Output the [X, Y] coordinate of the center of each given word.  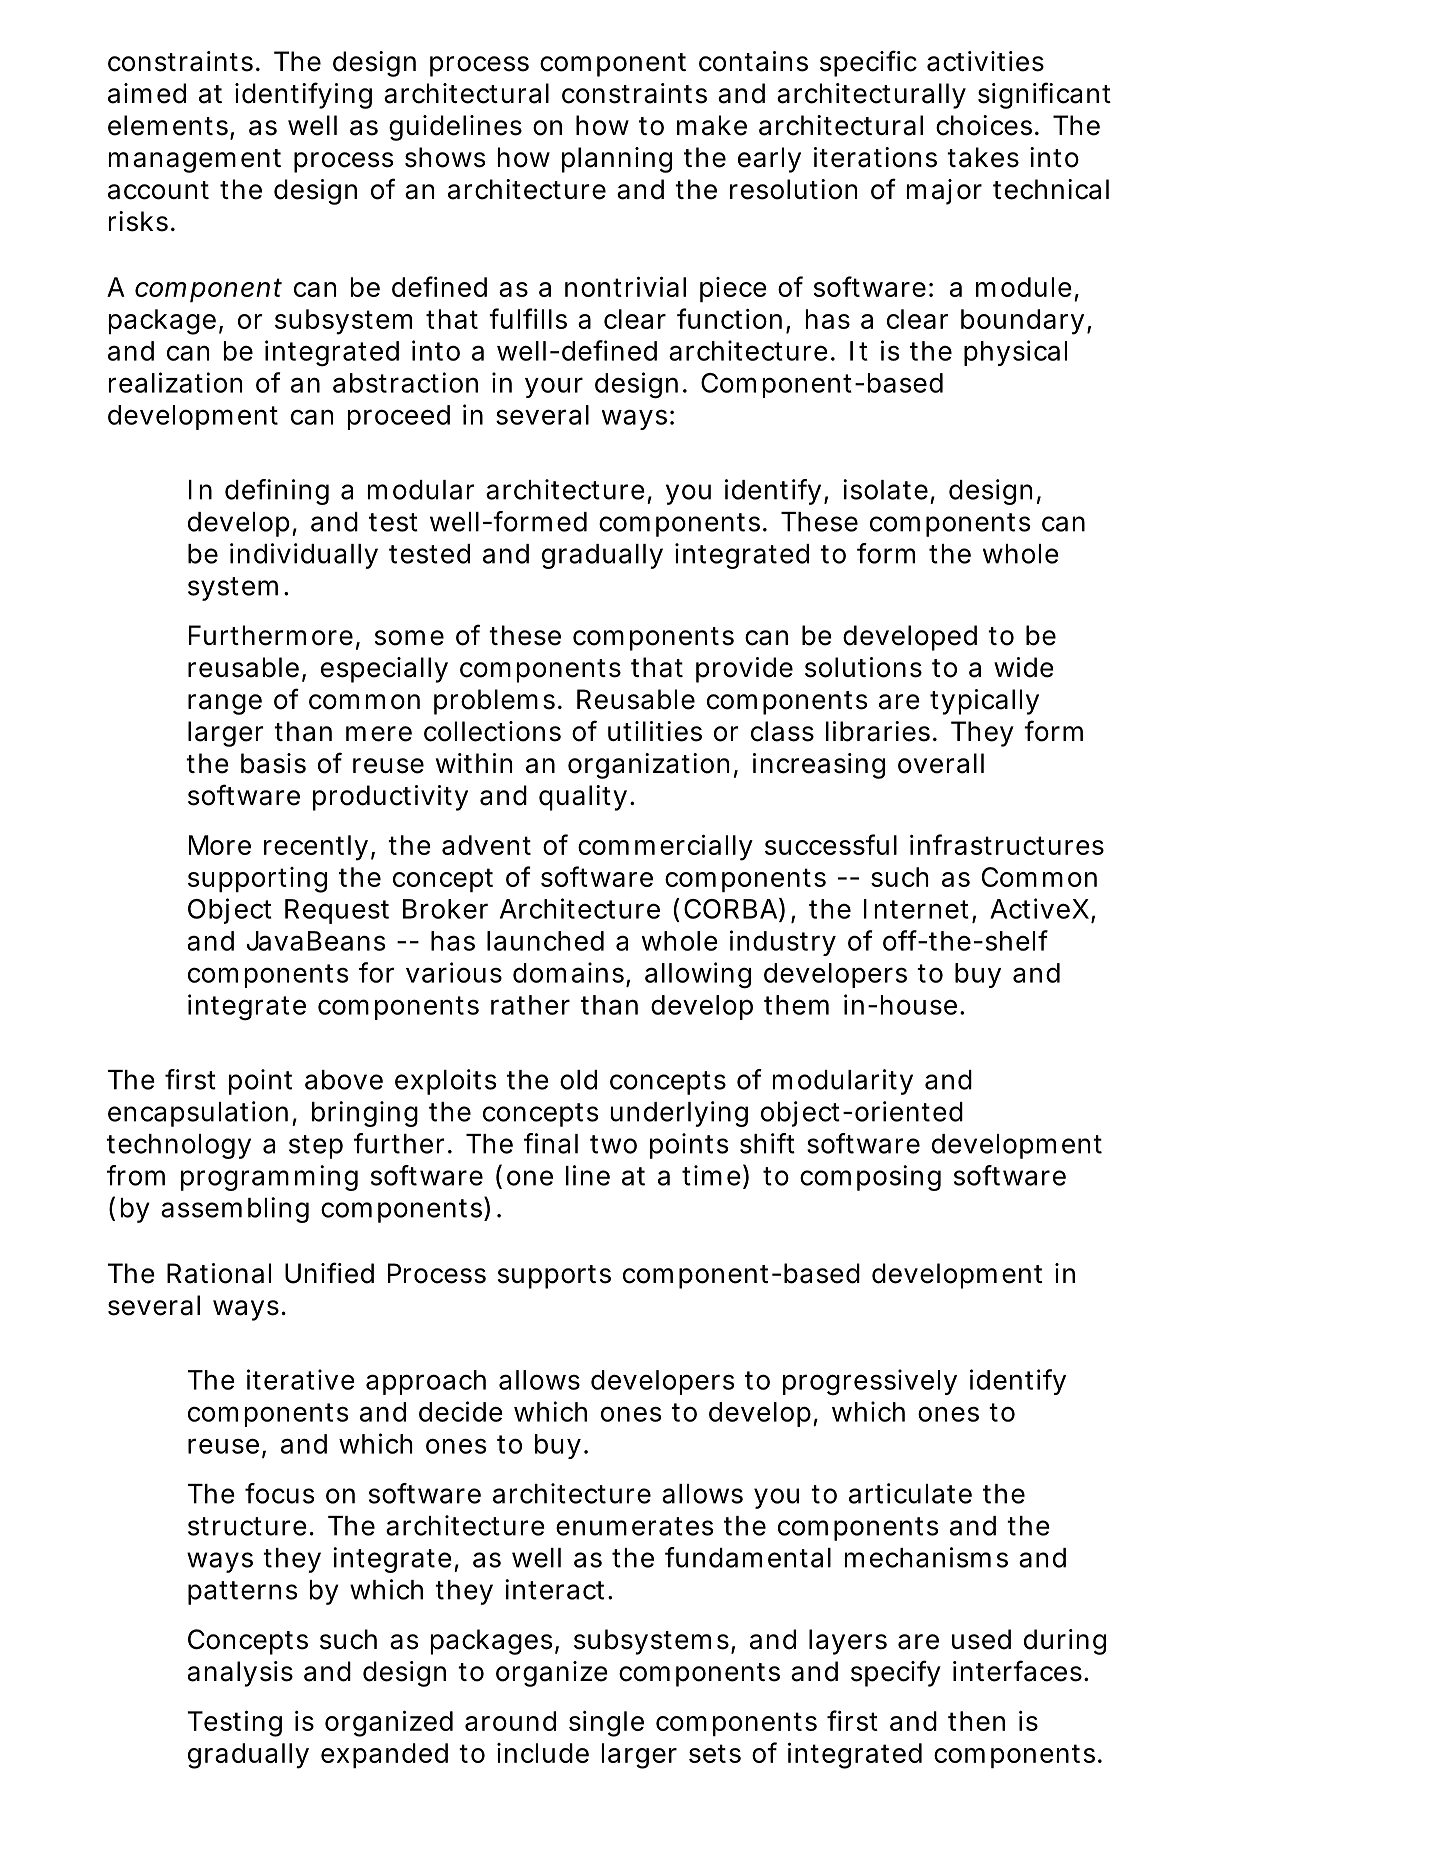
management [195, 161]
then [976, 1721]
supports [554, 1277]
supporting [257, 880]
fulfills [528, 318]
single [606, 1724]
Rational [219, 1273]
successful [831, 844]
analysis [240, 1674]
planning [617, 160]
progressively [870, 1382]
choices [986, 125]
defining [277, 492]
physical [1015, 353]
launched [545, 941]
